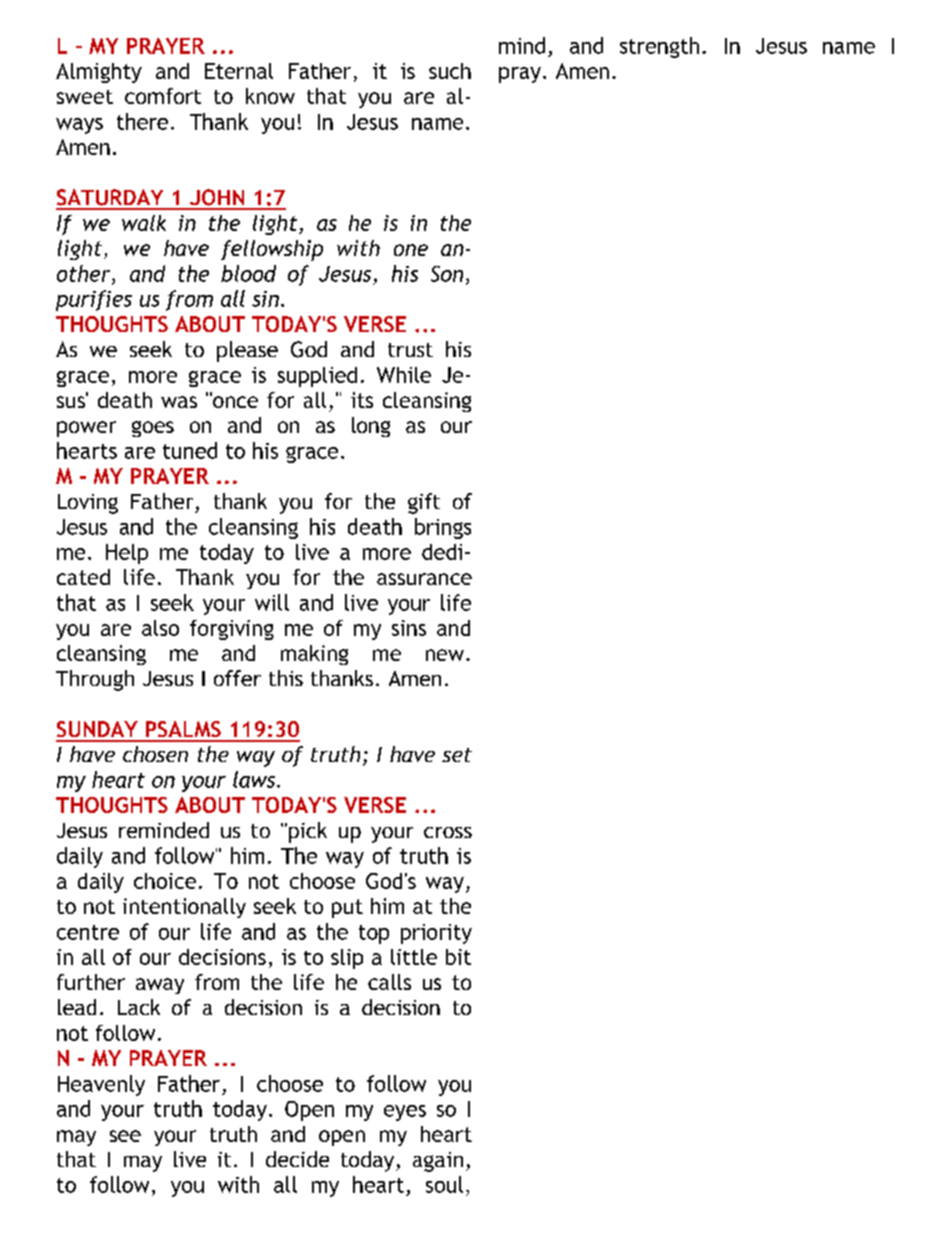 The width and height of the screenshot is (952, 1233). Describe the element at coordinates (163, 96) in the screenshot. I see `comfort` at that location.
